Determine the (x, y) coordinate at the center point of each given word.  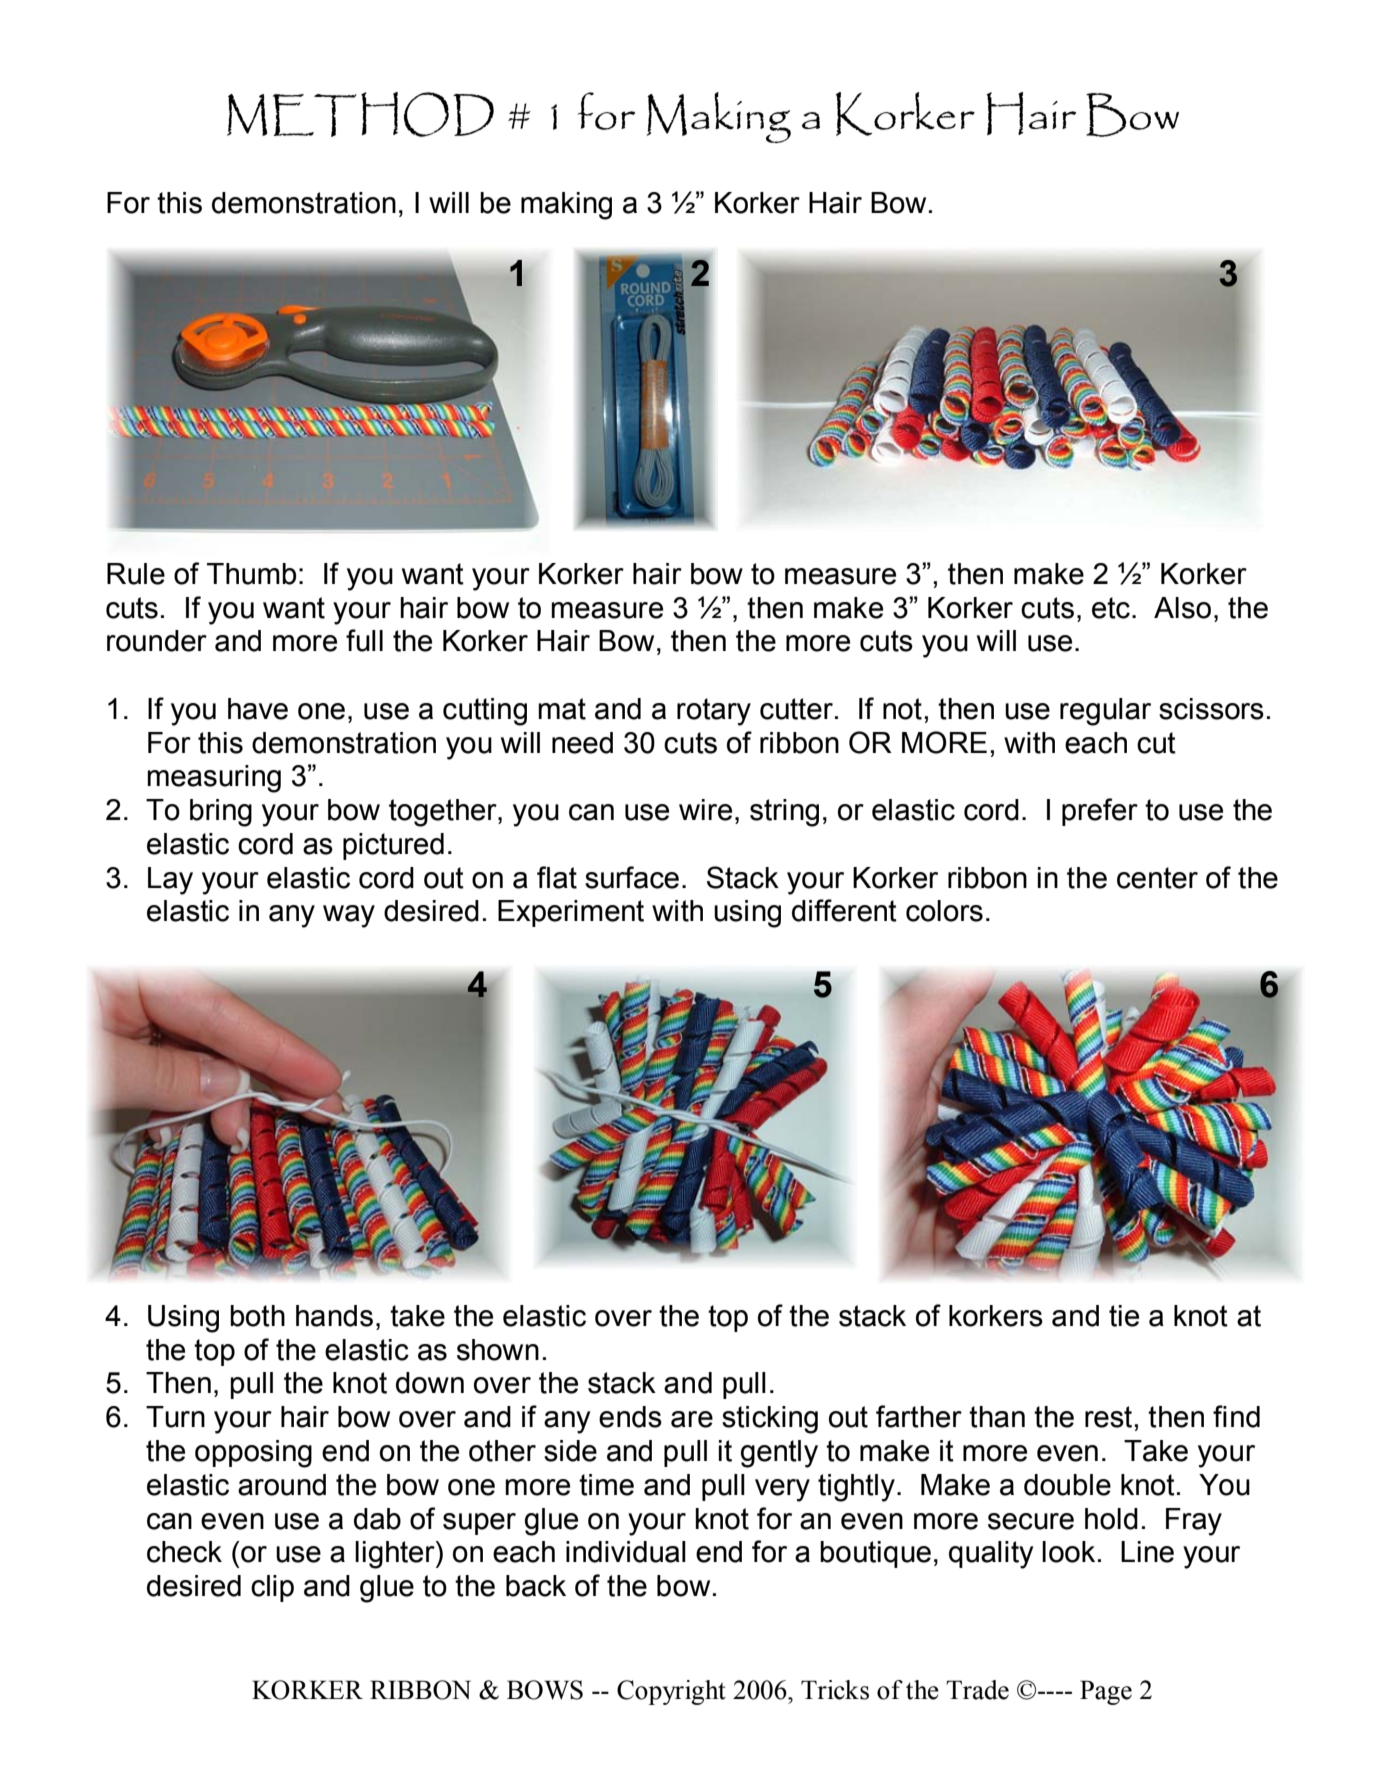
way (349, 916)
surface (632, 877)
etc (1111, 608)
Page (1106, 1692)
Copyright (671, 1692)
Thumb (251, 574)
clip (272, 1588)
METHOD (360, 114)
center (1157, 878)
